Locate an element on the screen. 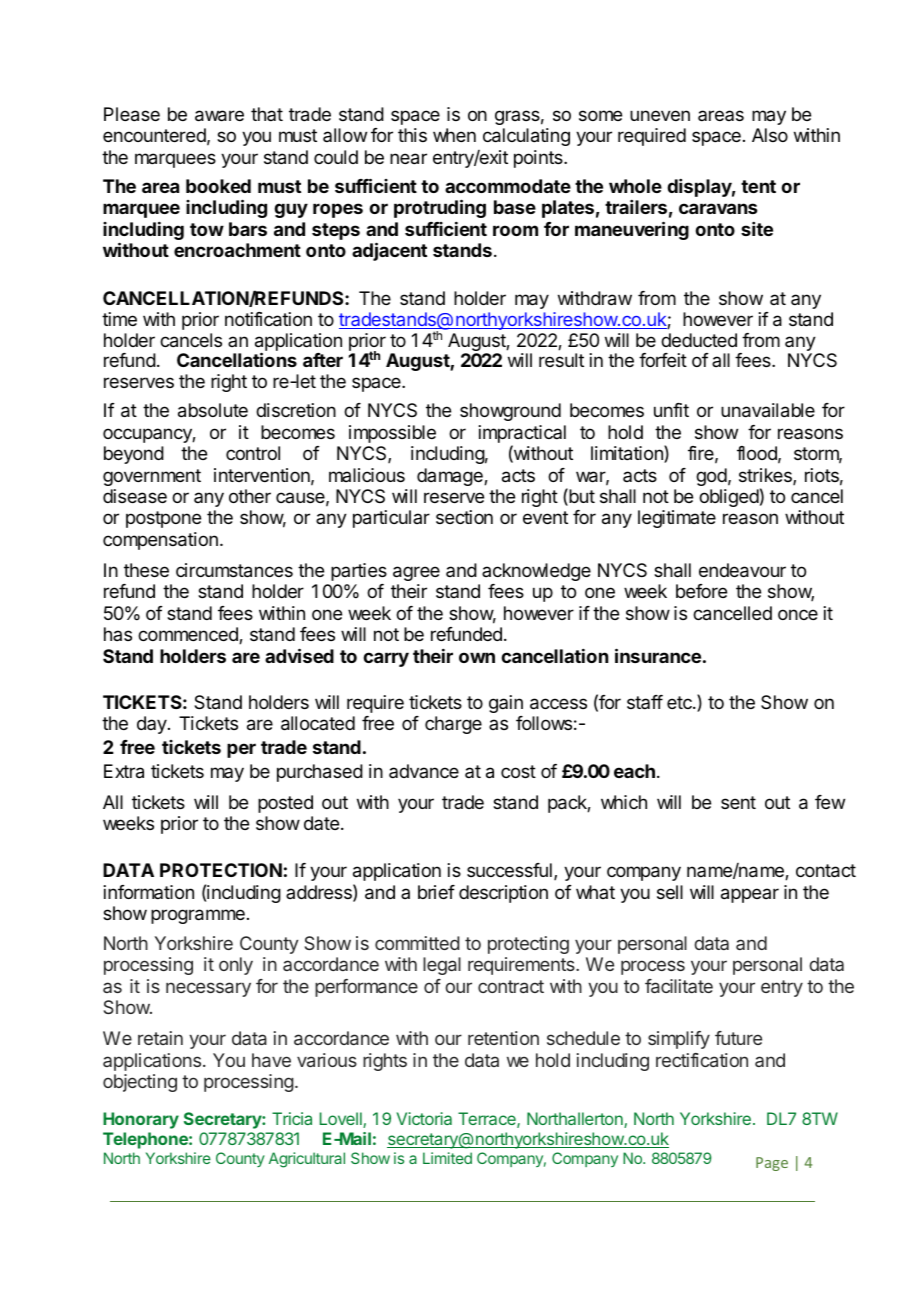 The image size is (924, 1307). result is located at coordinates (561, 360).
